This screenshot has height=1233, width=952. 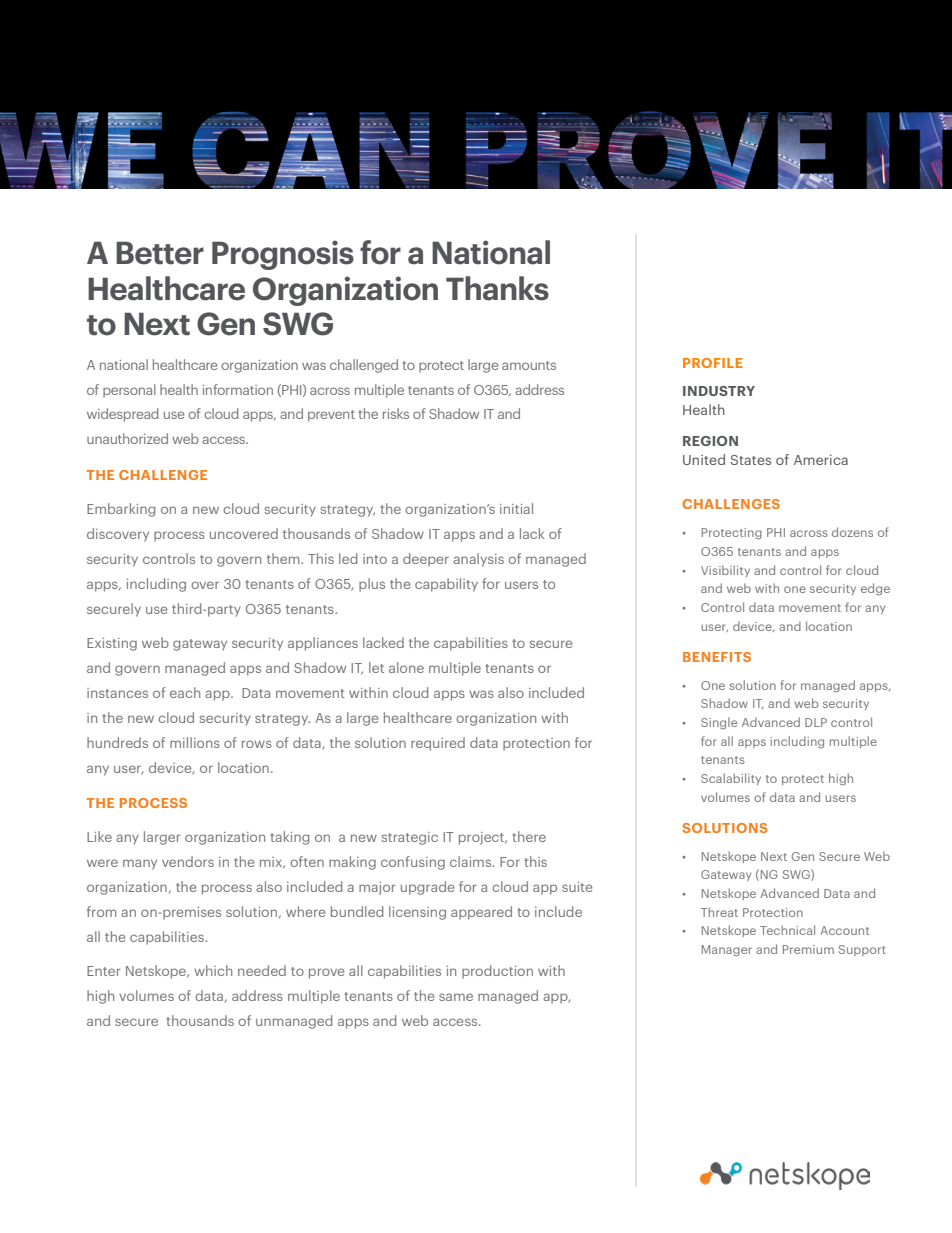 I want to click on Thanks, so click(x=497, y=288).
